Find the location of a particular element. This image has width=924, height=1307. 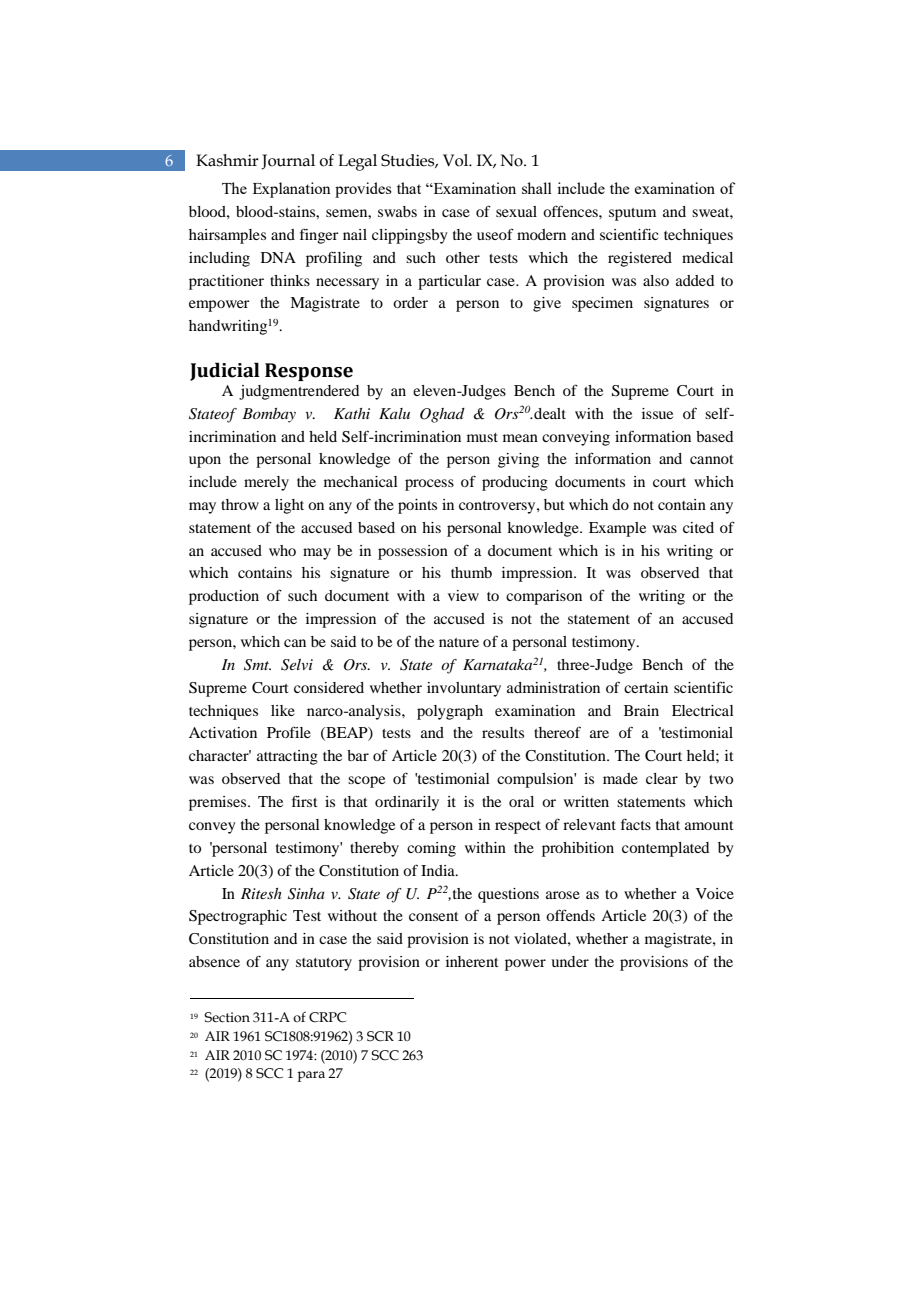

SCR is located at coordinates (380, 1036).
